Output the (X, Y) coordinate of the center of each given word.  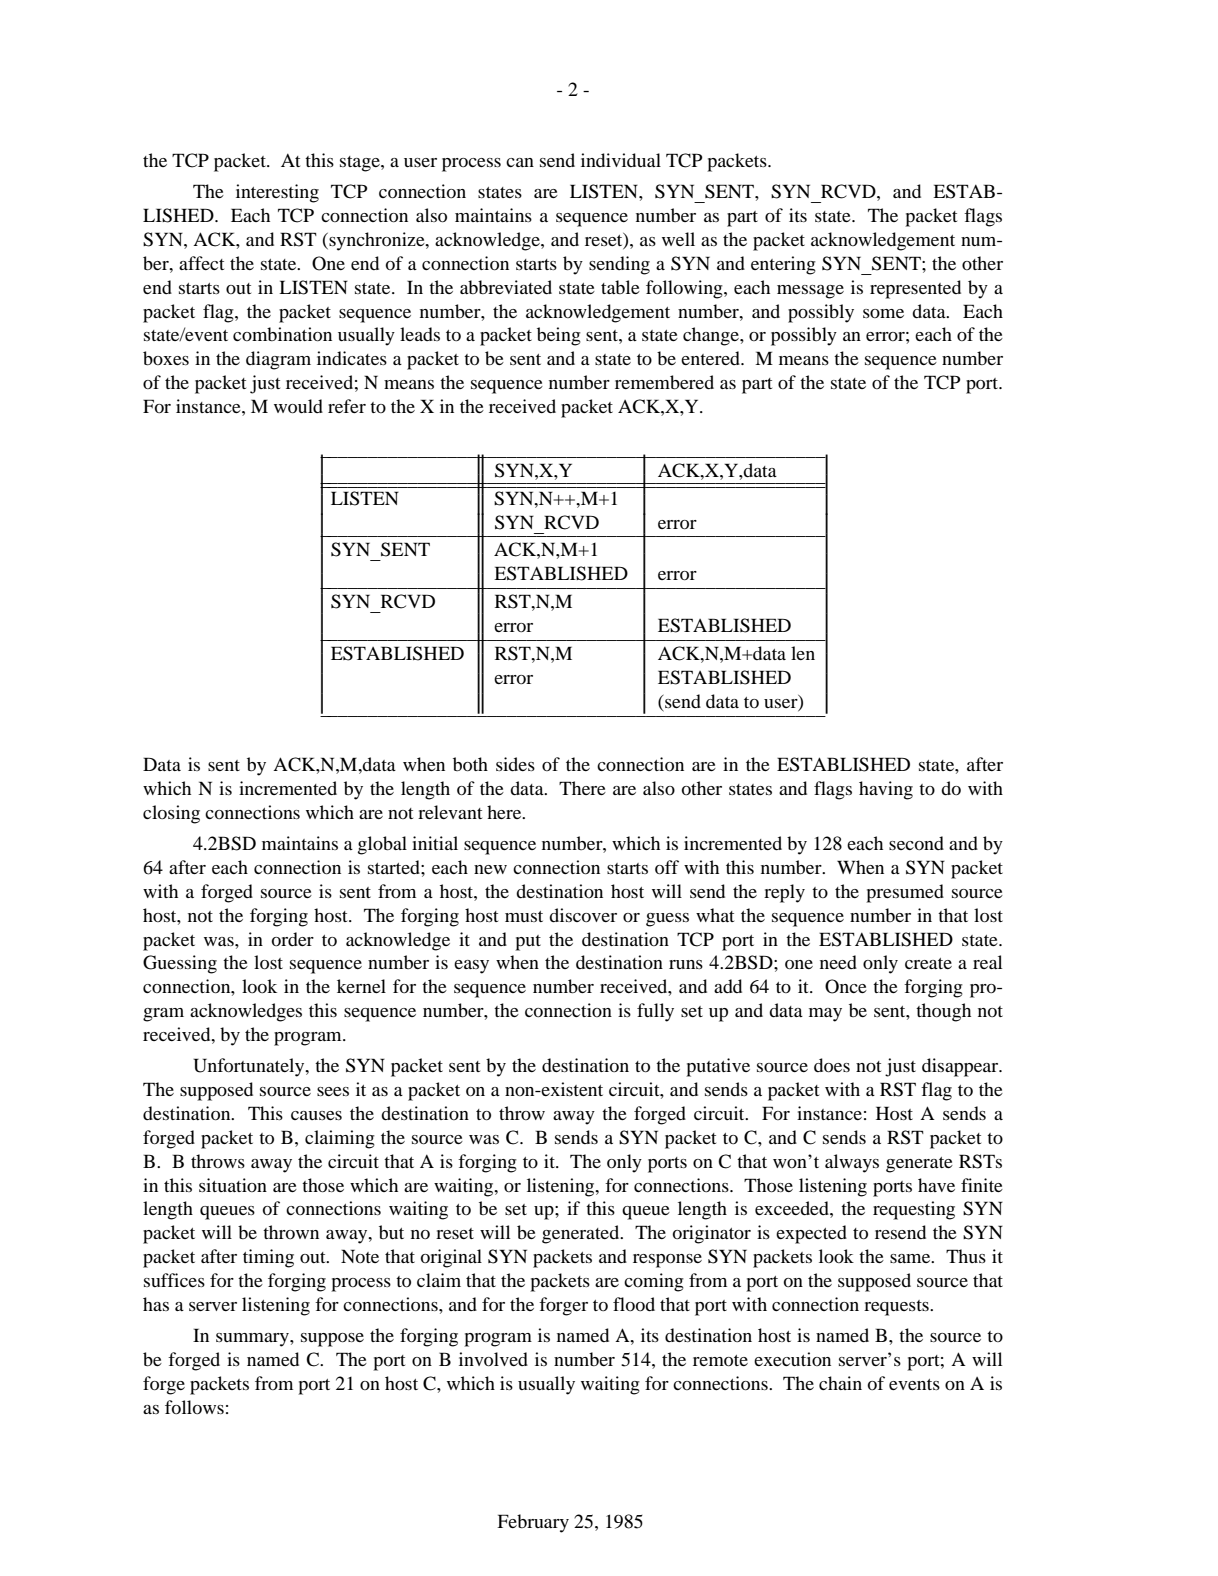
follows (194, 1407)
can (520, 162)
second (916, 843)
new (490, 869)
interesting (277, 193)
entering (783, 265)
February (533, 1523)
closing (171, 814)
